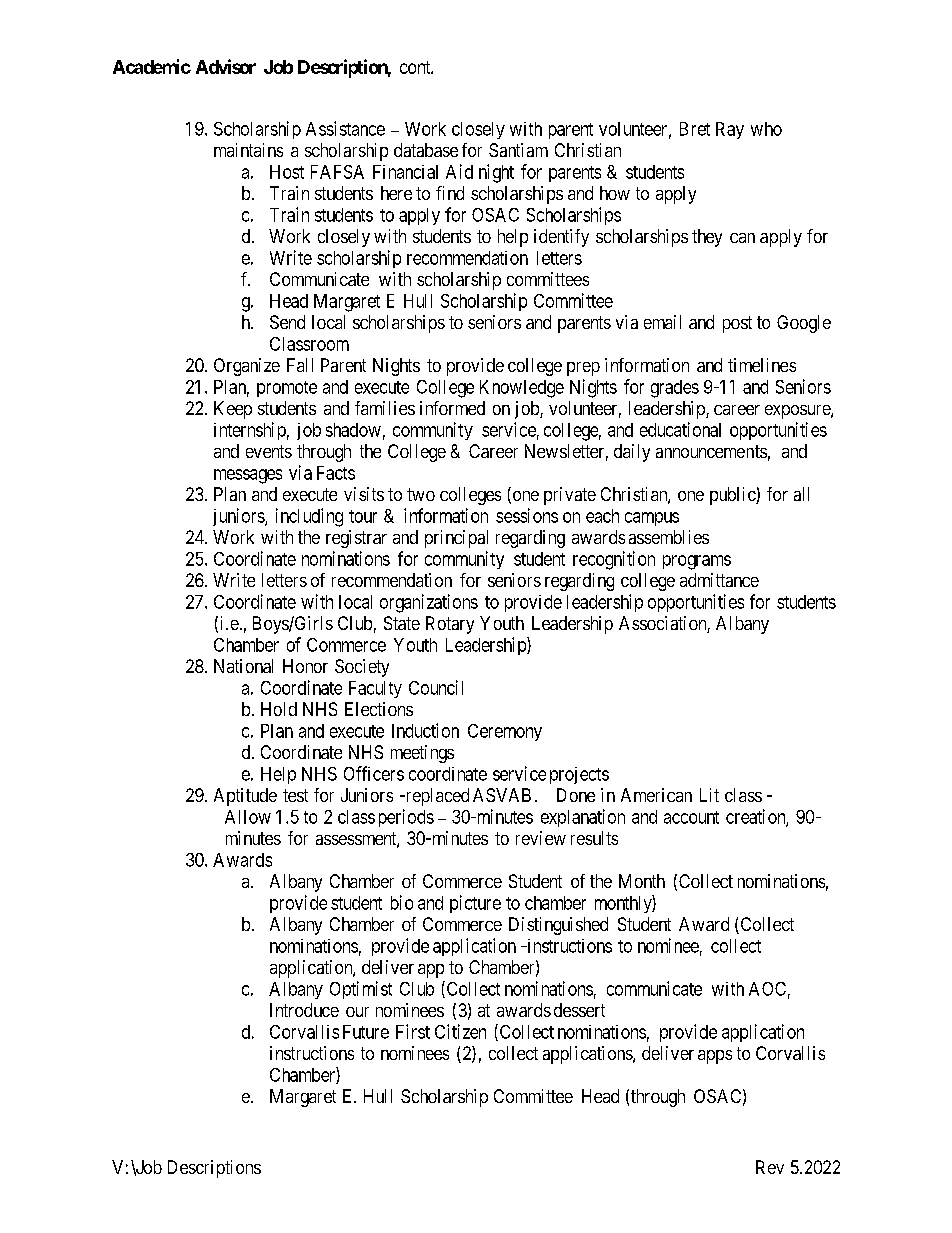 The image size is (952, 1233). What do you see at coordinates (304, 1010) in the screenshot?
I see `Introduce` at bounding box center [304, 1010].
